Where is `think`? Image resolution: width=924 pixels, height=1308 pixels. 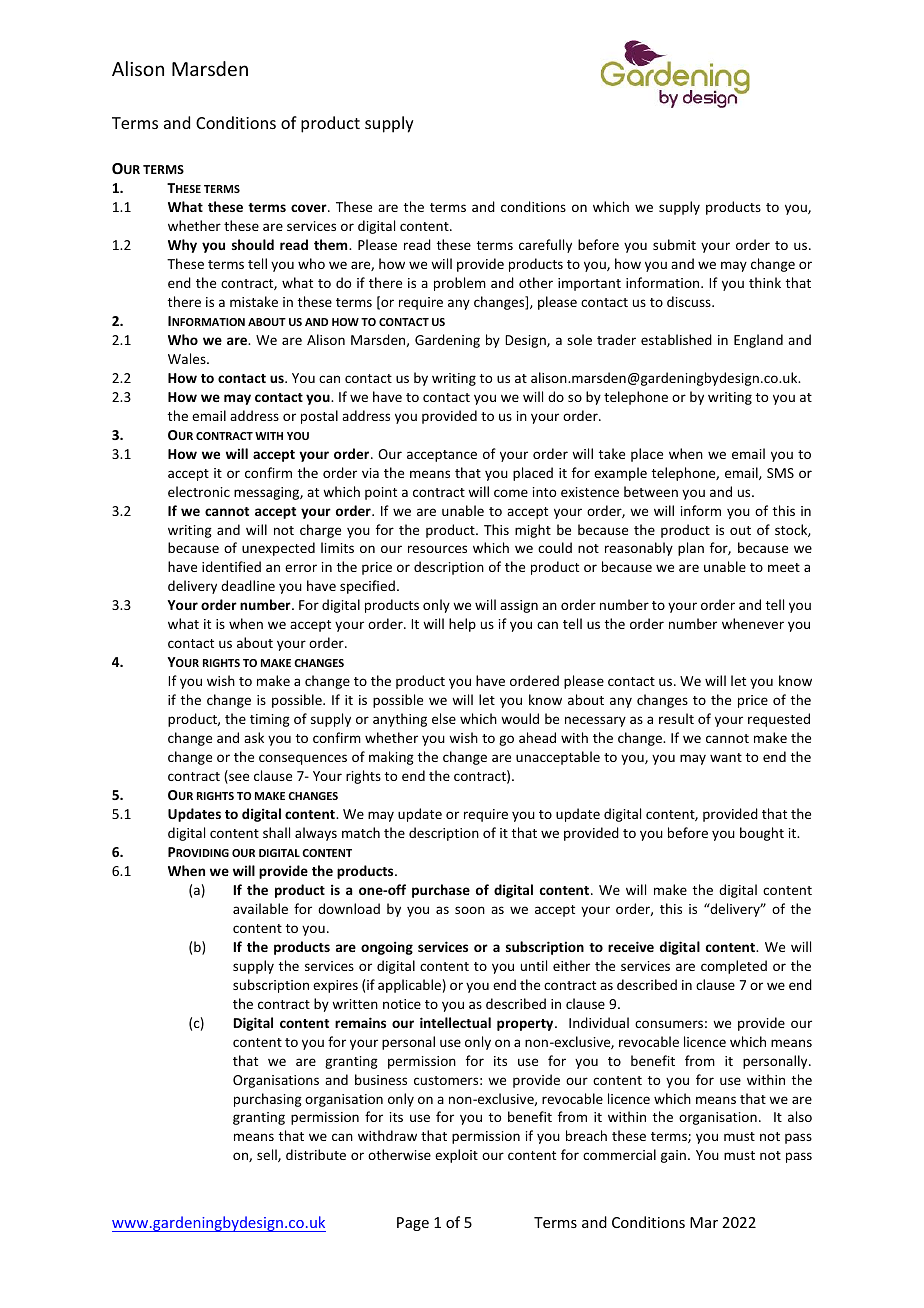
think is located at coordinates (765, 282).
